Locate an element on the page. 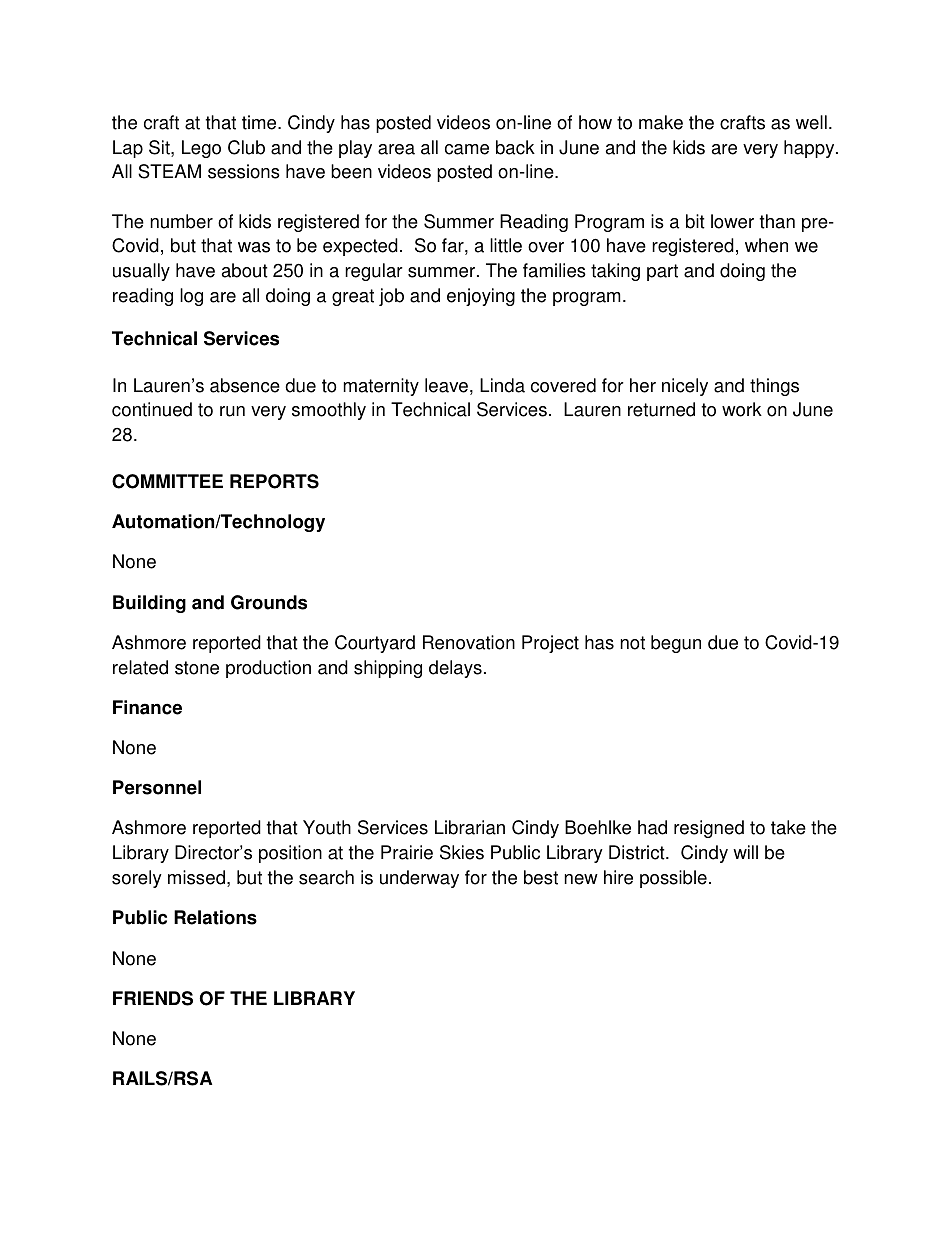  possible is located at coordinates (673, 879).
